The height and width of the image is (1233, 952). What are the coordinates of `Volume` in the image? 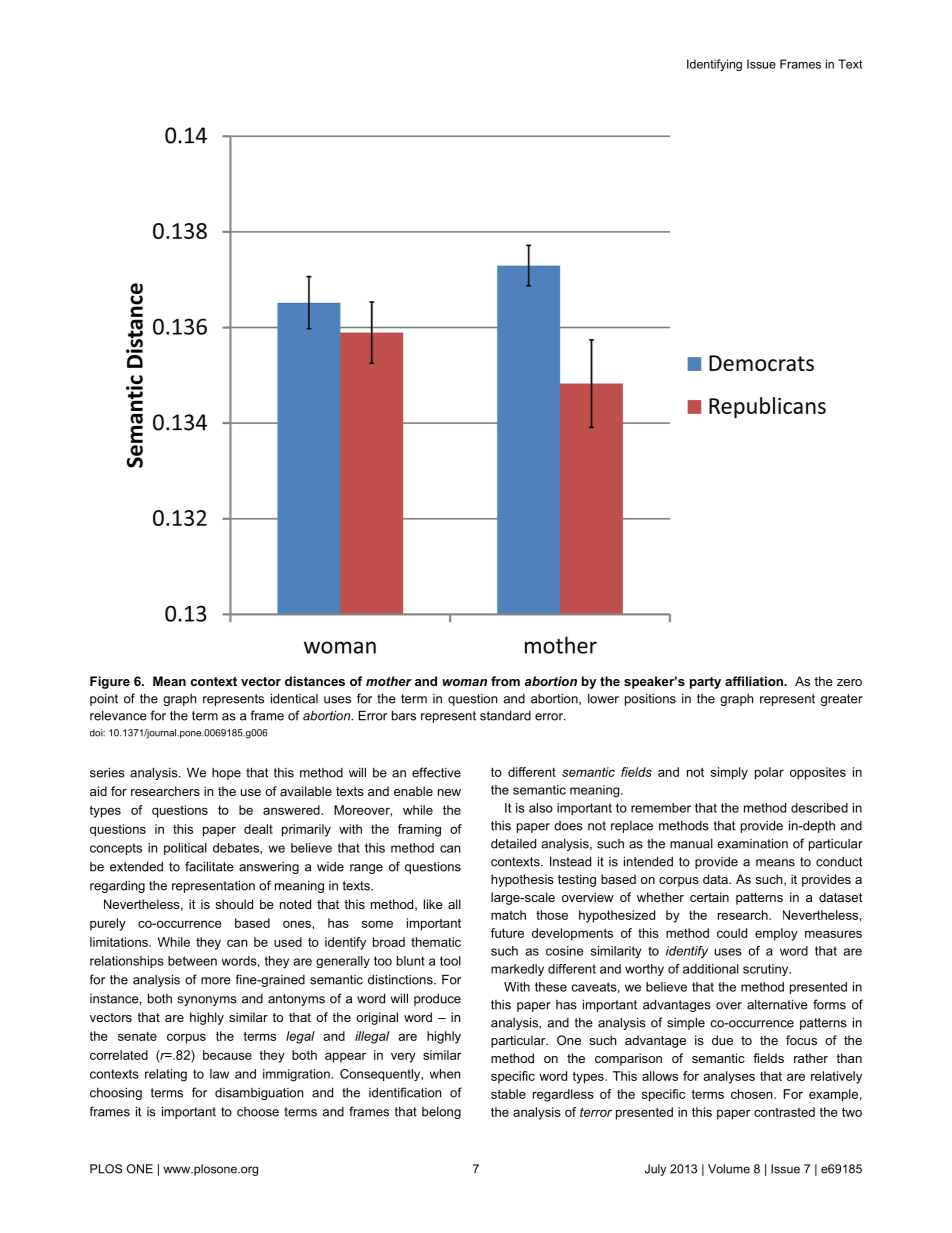 It's located at (729, 1169).
